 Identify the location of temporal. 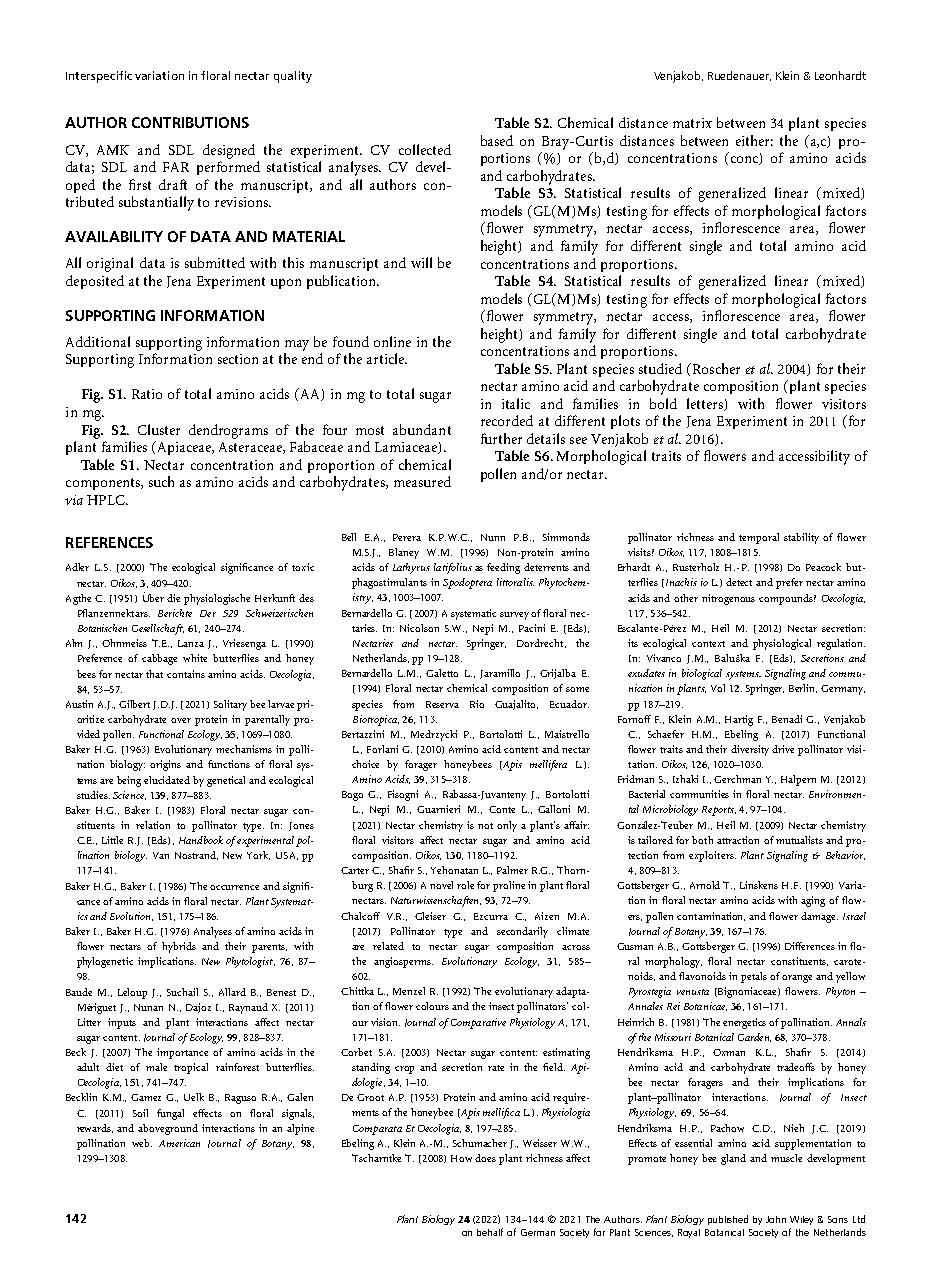
(759, 538).
